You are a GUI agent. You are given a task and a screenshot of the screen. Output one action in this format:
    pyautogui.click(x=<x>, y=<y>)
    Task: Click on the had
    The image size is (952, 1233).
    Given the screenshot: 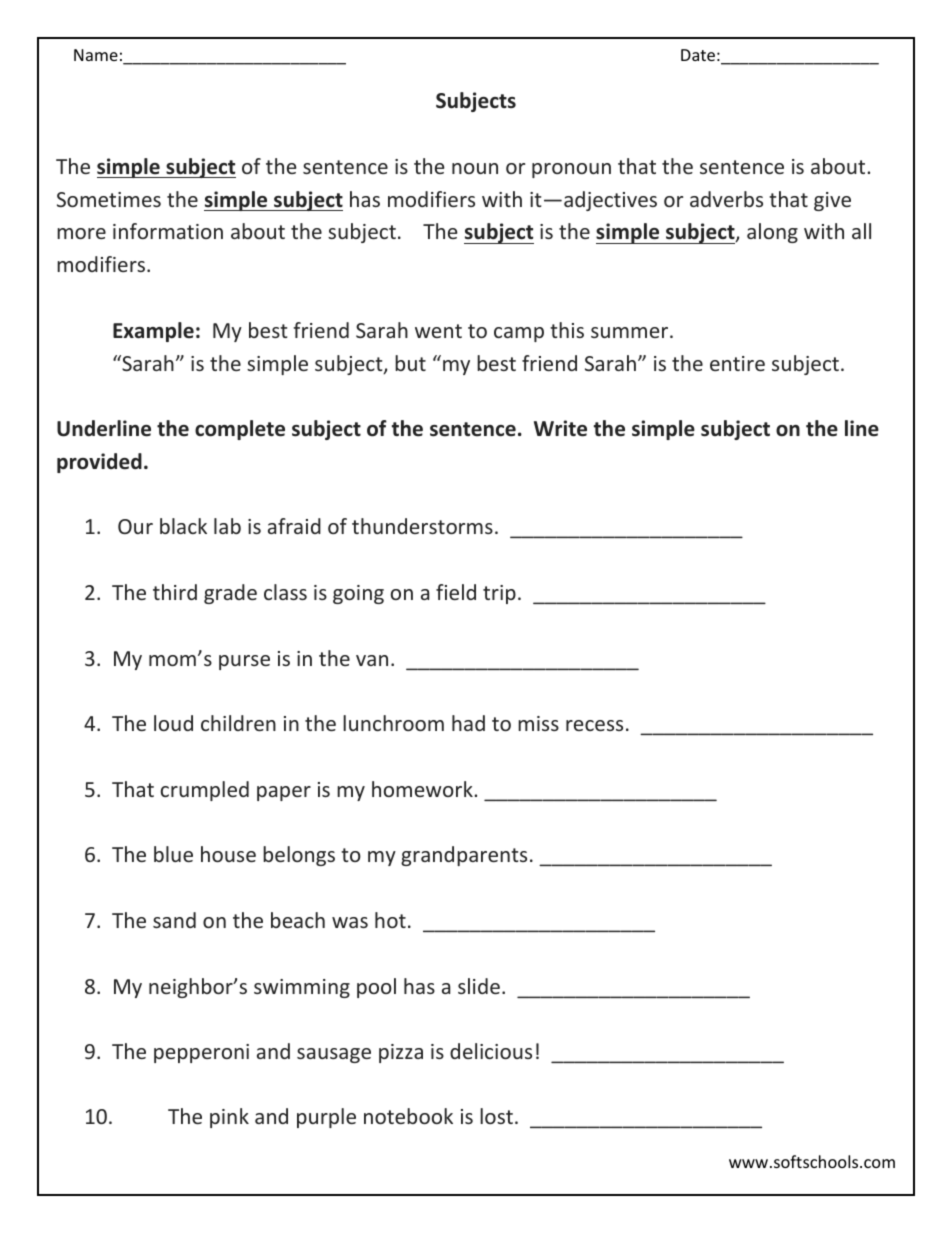 What is the action you would take?
    pyautogui.click(x=468, y=723)
